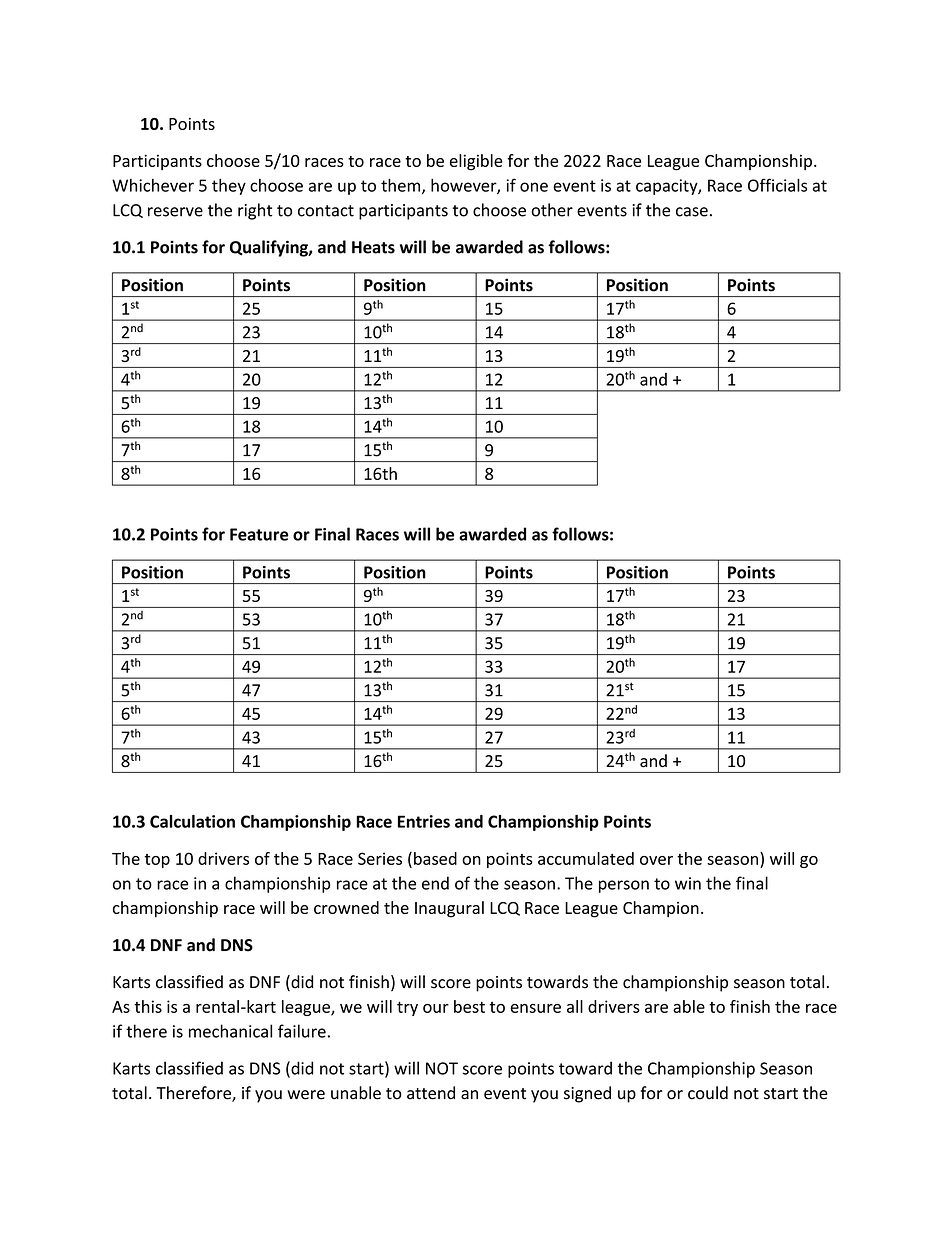  What do you see at coordinates (255, 211) in the image?
I see `right` at bounding box center [255, 211].
